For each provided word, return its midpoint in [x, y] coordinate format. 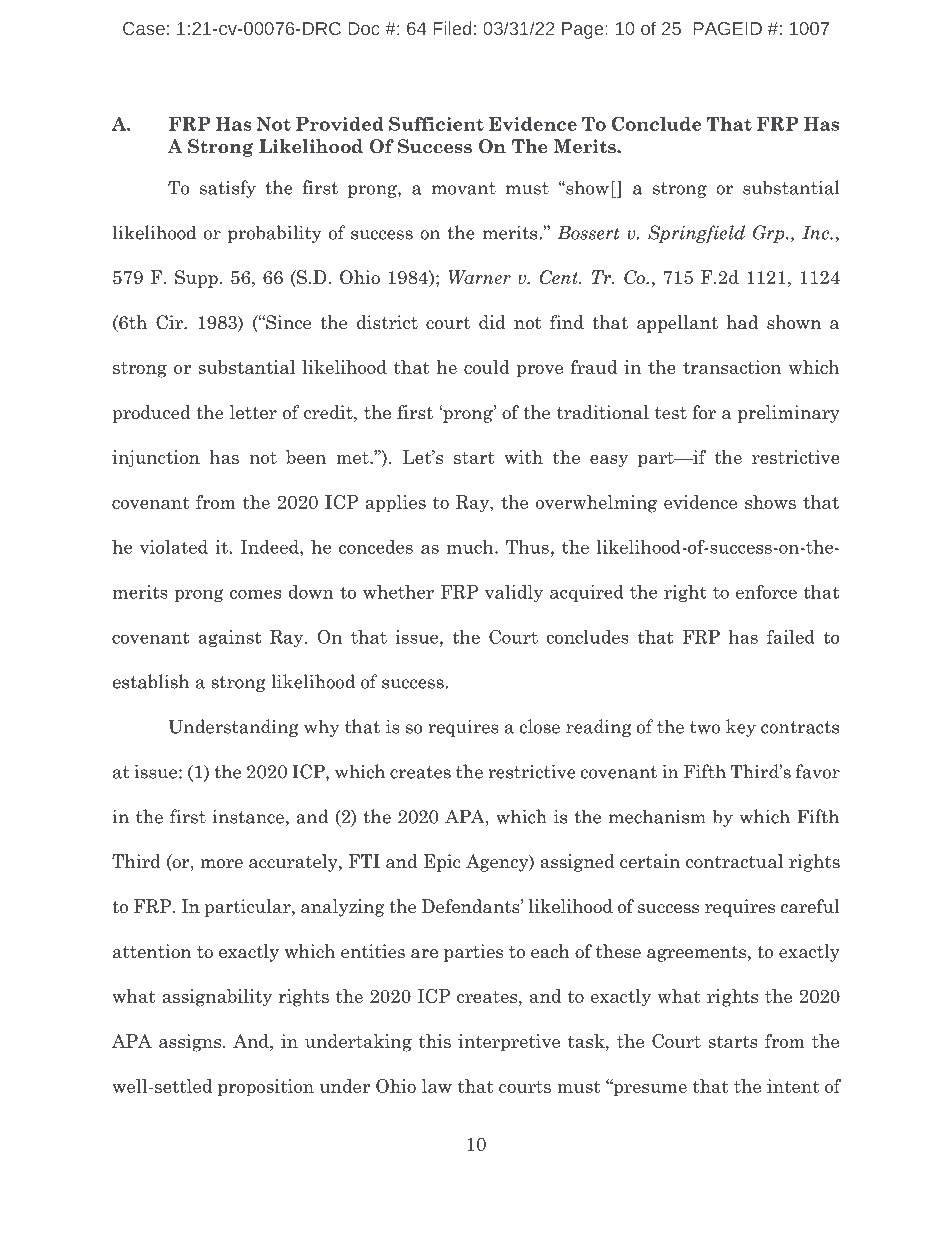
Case [144, 28]
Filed [452, 28]
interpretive [509, 1043]
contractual [734, 861]
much [471, 547]
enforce [766, 591]
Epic [442, 863]
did [492, 322]
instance [248, 816]
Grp [770, 234]
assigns [190, 1043]
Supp [196, 279]
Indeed [271, 547]
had [742, 322]
